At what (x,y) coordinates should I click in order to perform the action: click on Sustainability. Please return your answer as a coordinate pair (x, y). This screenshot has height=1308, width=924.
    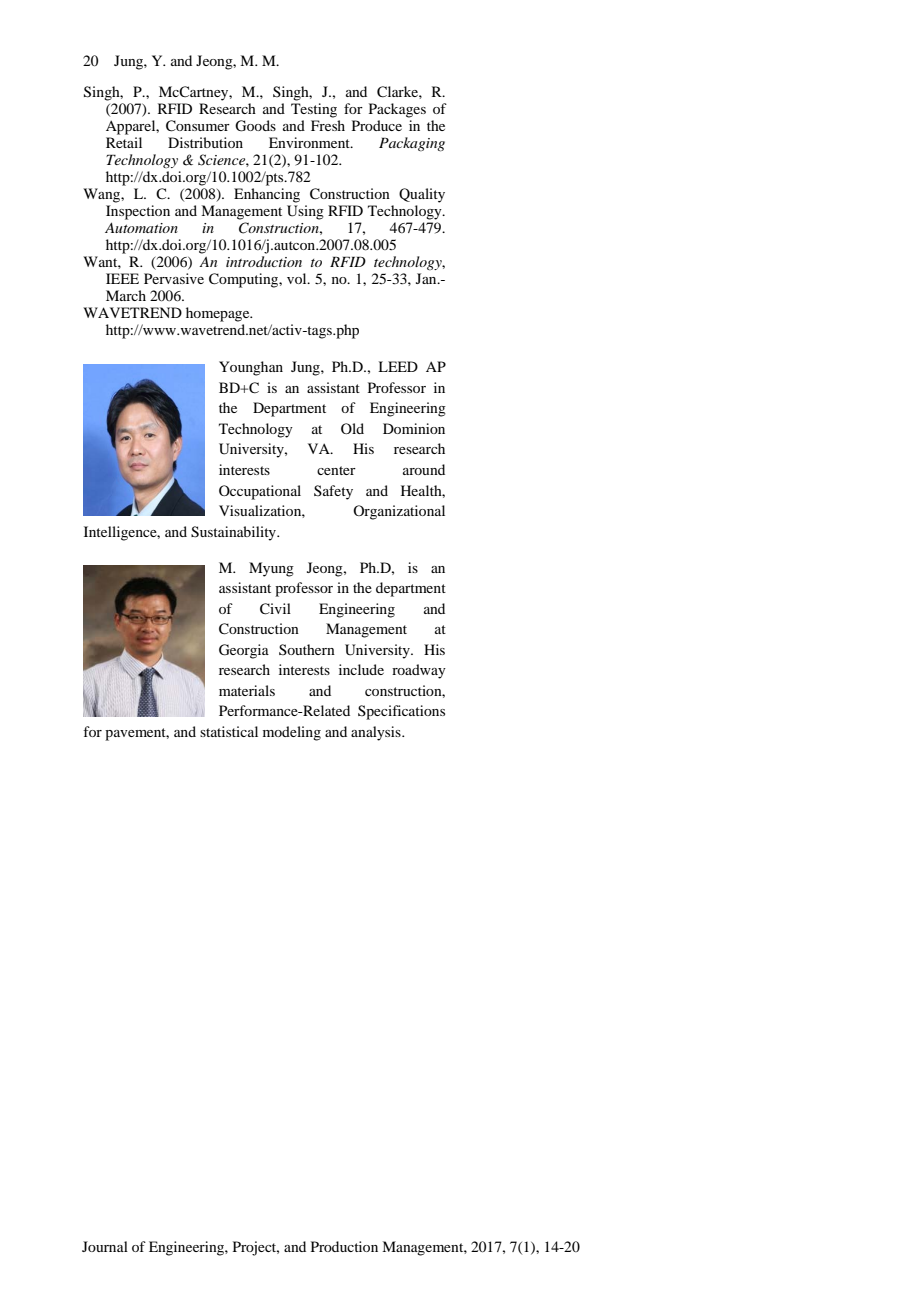
    Looking at the image, I should click on (234, 533).
